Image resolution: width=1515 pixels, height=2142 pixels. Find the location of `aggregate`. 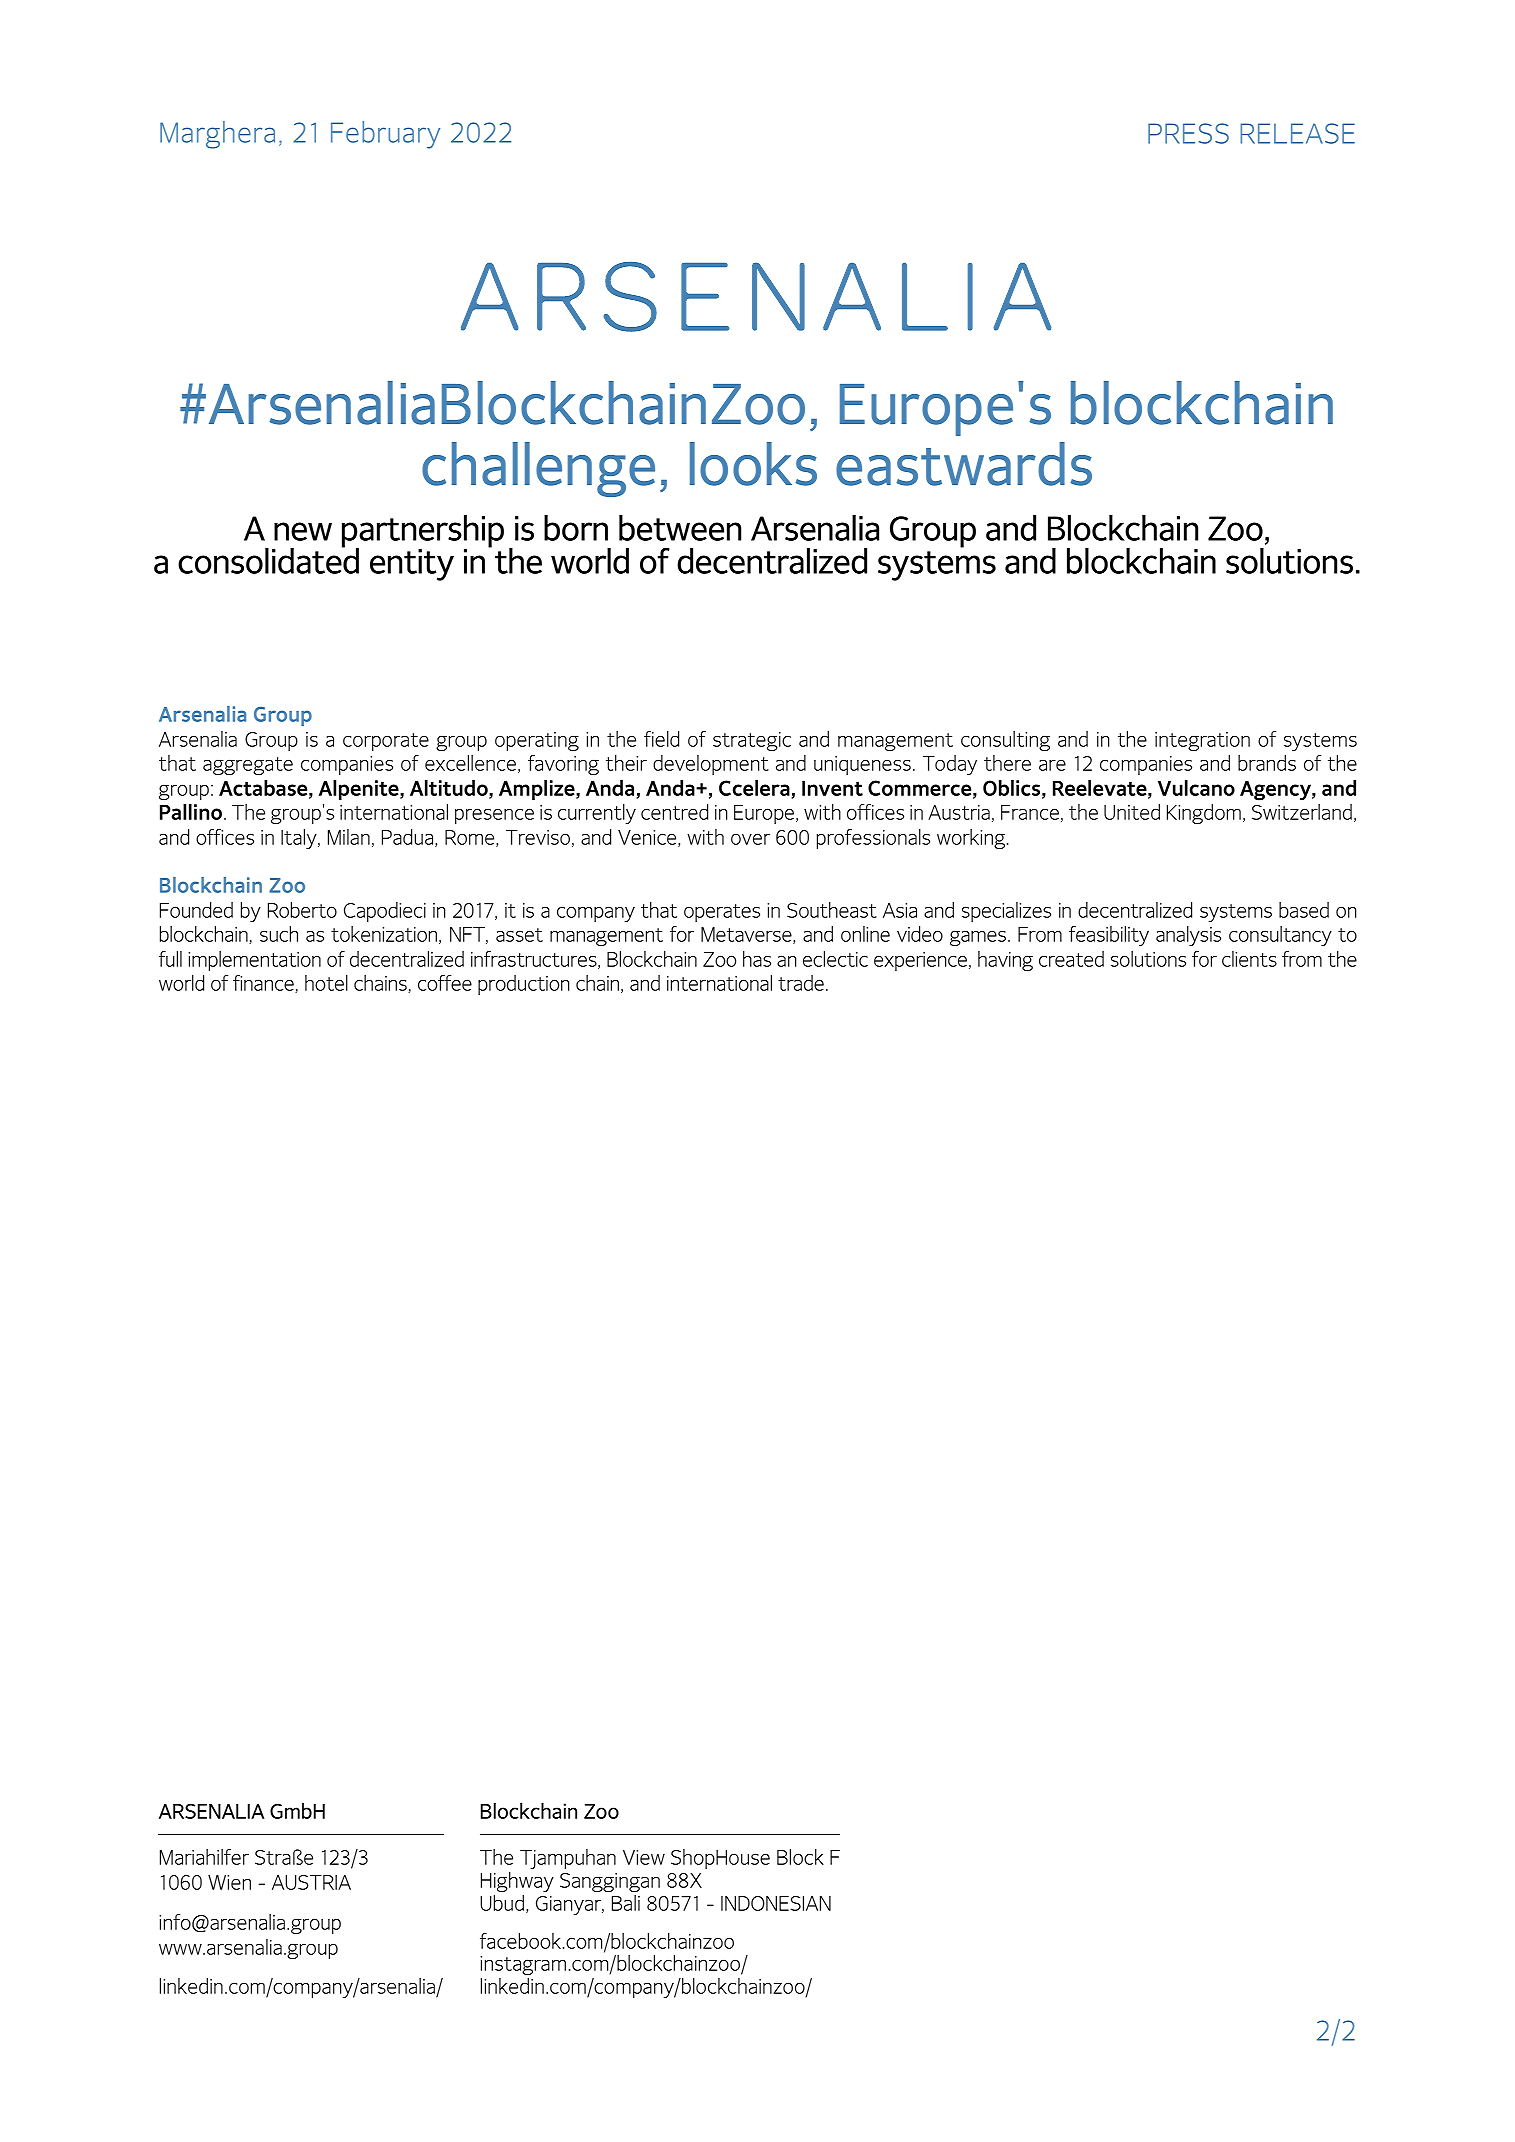

aggregate is located at coordinates (248, 766).
